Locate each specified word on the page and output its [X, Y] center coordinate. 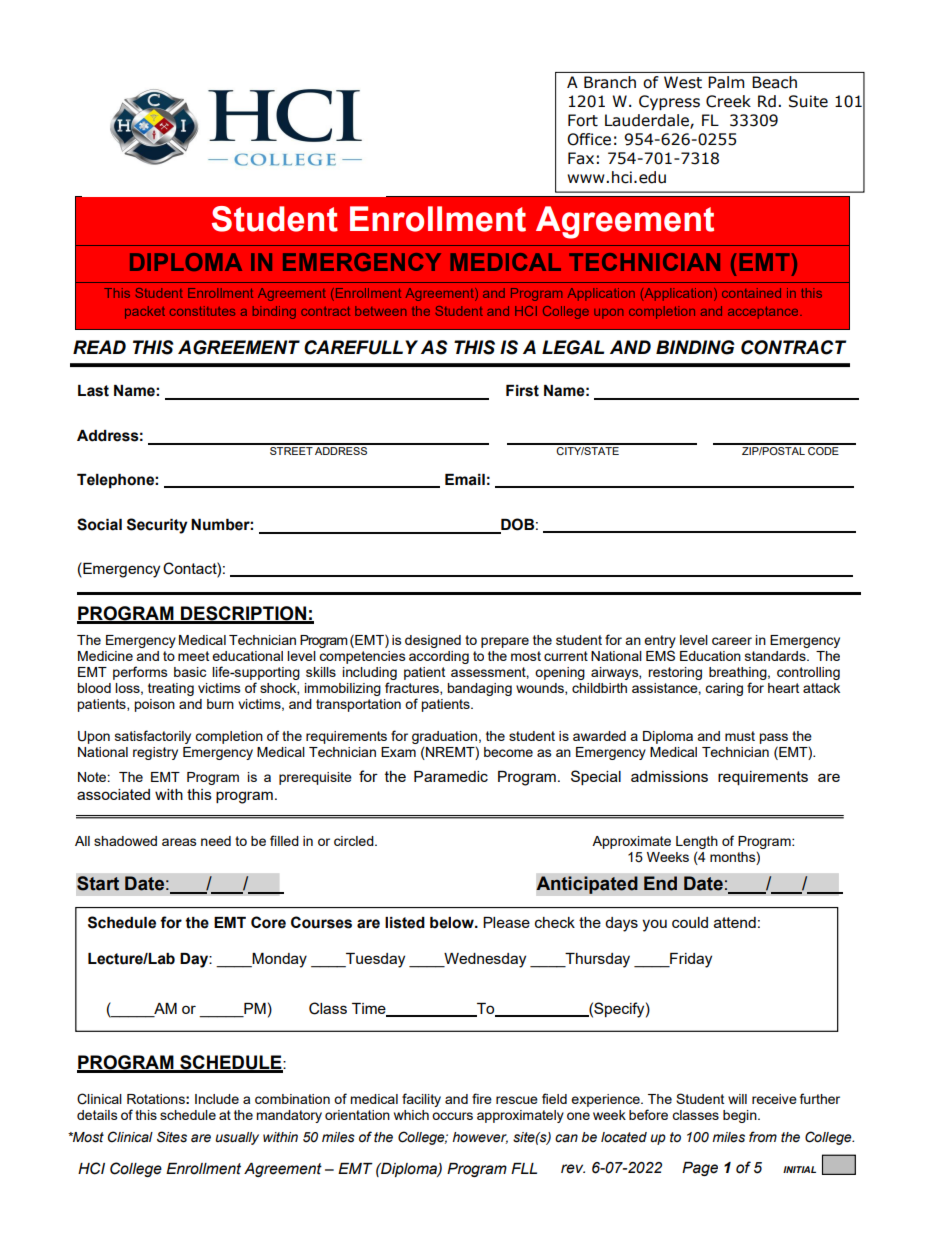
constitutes [202, 311]
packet [145, 312]
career [732, 641]
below [453, 923]
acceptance [764, 313]
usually [237, 1138]
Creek [728, 101]
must [740, 736]
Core [268, 922]
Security [157, 526]
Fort [583, 120]
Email [465, 480]
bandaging [479, 689]
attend [735, 922]
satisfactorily [153, 737]
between [380, 311]
